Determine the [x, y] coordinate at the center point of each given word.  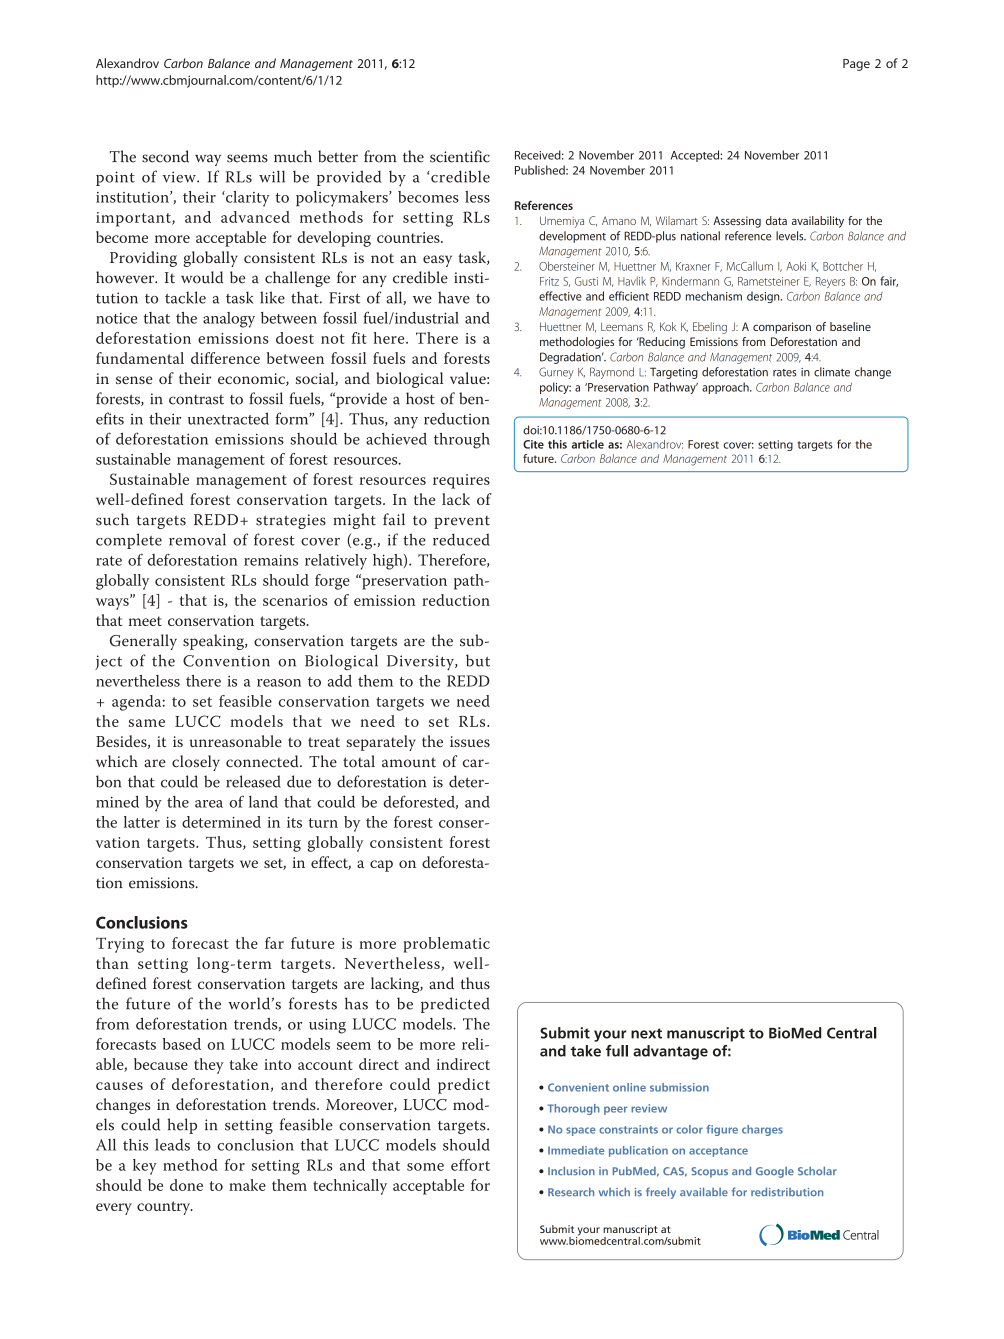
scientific [460, 156]
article [588, 444]
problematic [446, 945]
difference [225, 358]
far [274, 943]
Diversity [421, 663]
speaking [215, 642]
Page [856, 65]
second [165, 156]
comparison [782, 328]
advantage [670, 1052]
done [186, 1185]
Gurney [556, 373]
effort [470, 1165]
